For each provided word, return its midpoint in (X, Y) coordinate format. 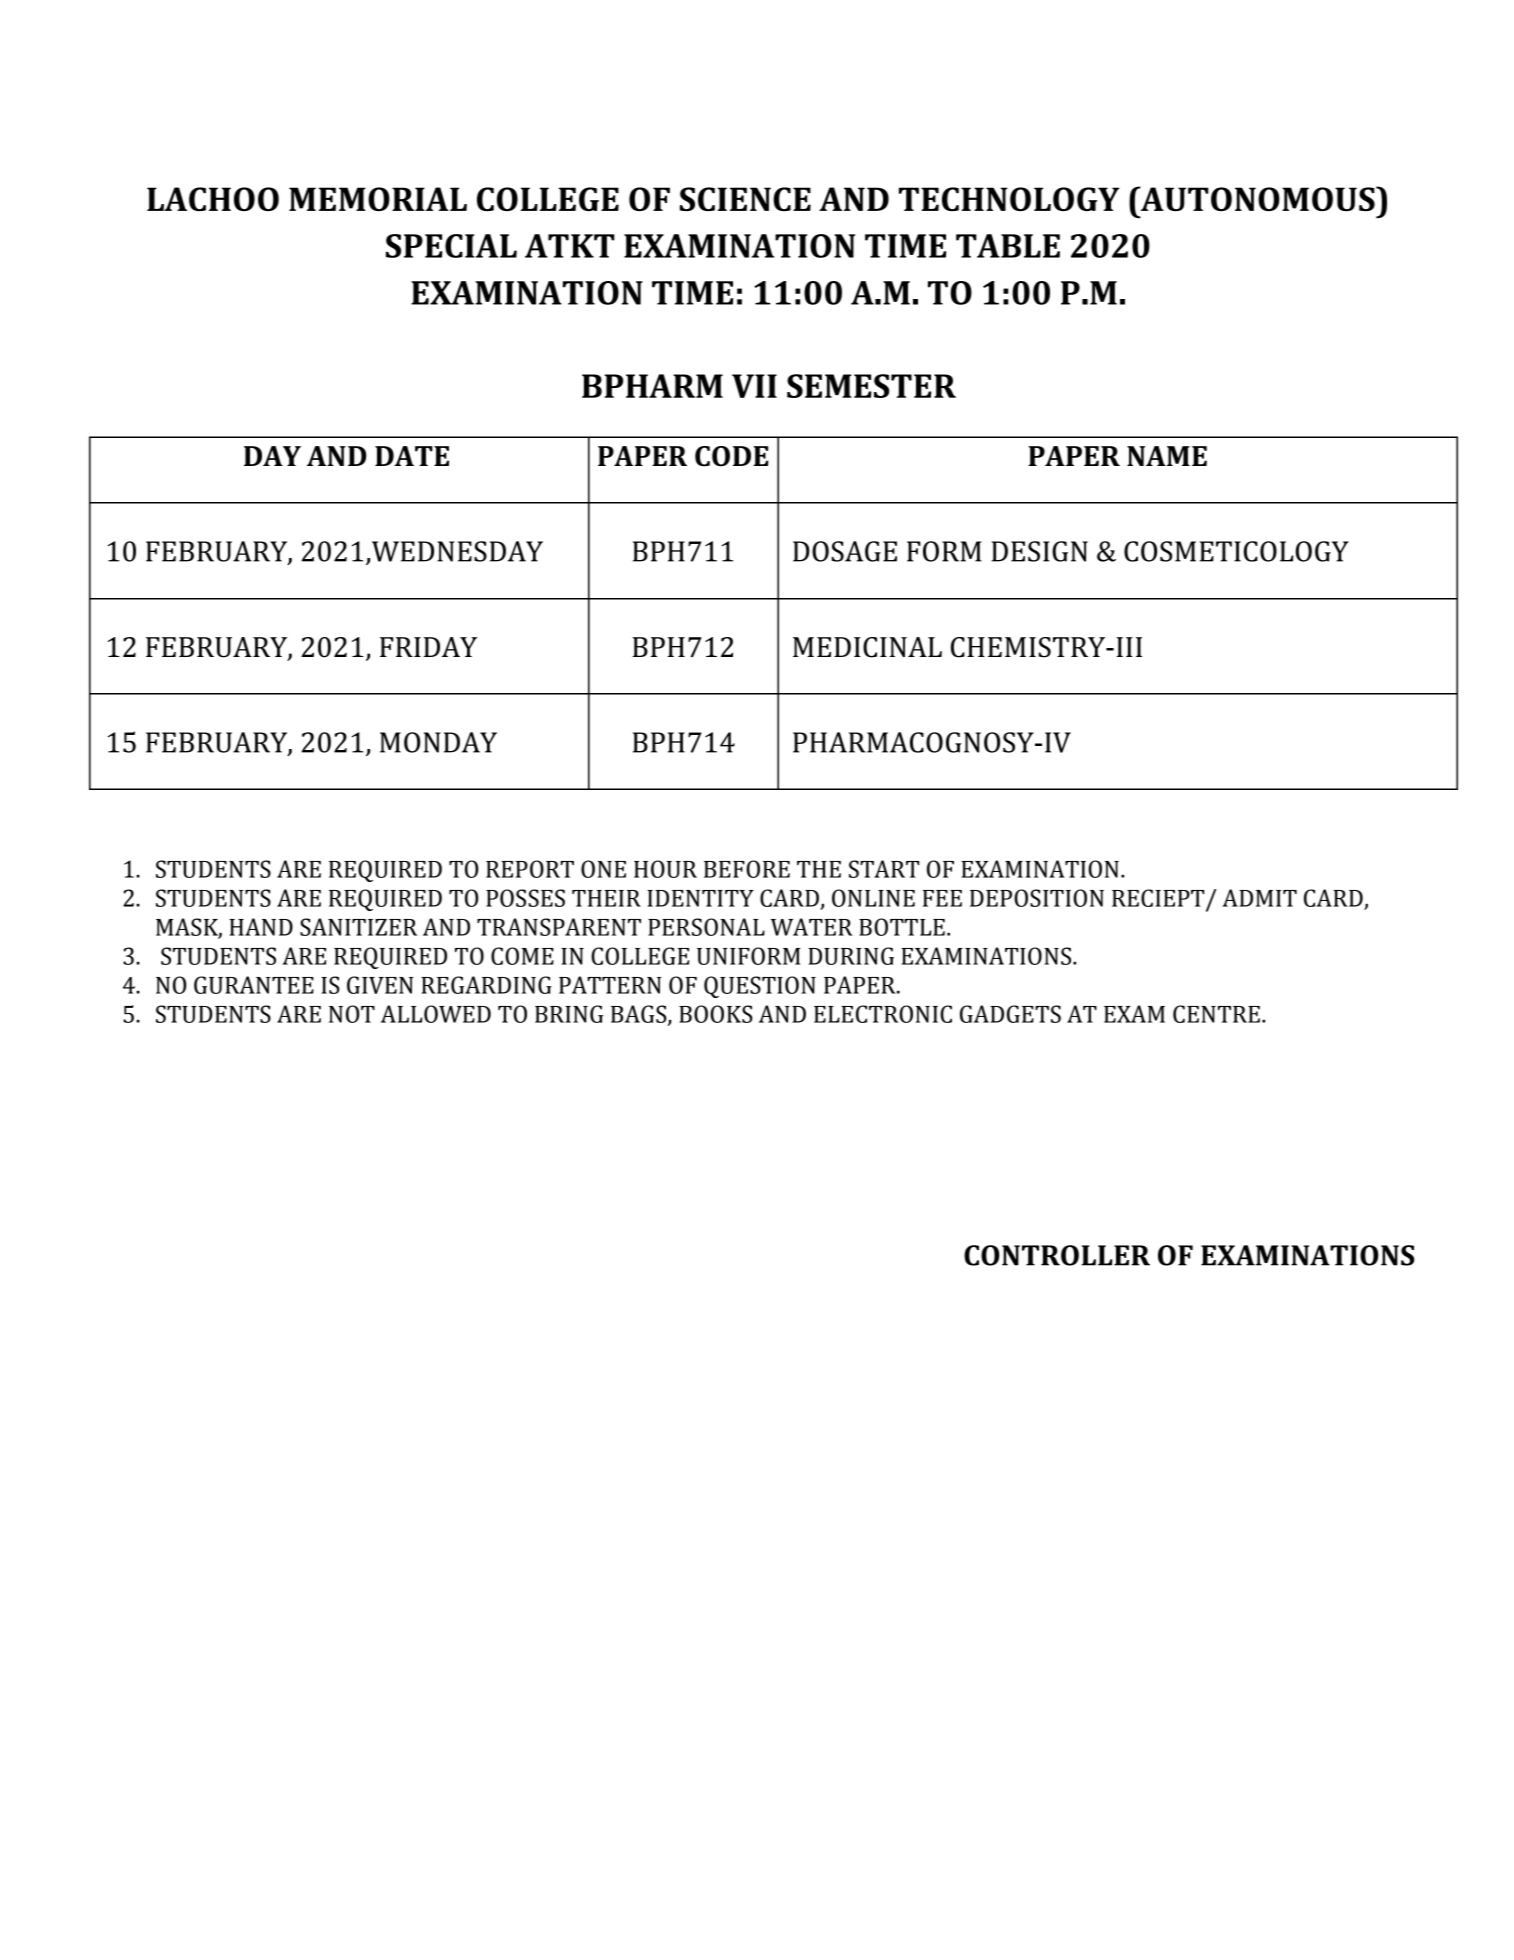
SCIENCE (745, 199)
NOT (352, 1014)
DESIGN (1040, 551)
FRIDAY (428, 647)
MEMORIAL (378, 199)
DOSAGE (845, 551)
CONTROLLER (1057, 1255)
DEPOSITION (1037, 898)
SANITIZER (358, 927)
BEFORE (747, 869)
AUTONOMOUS (1258, 198)
